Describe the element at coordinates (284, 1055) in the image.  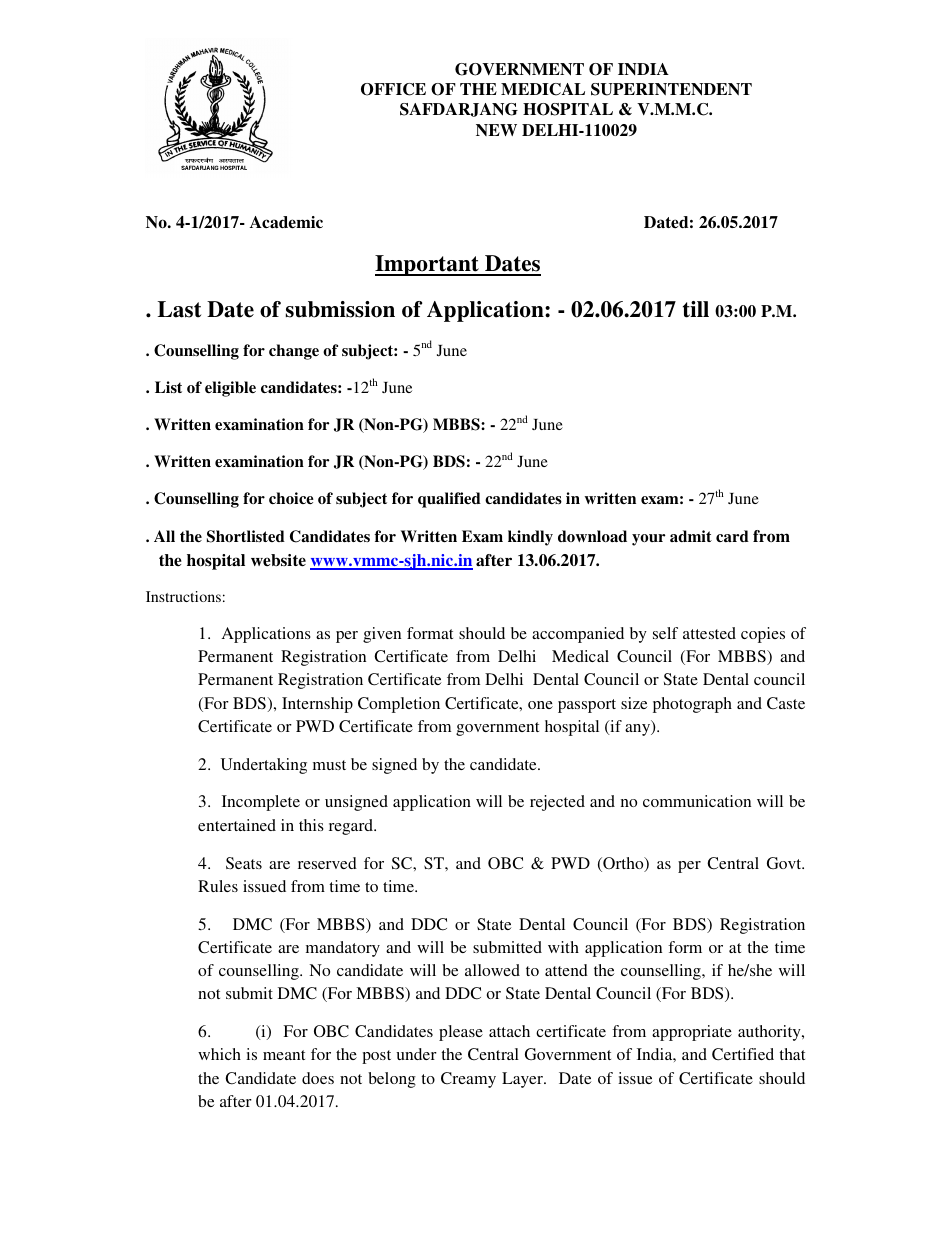
I see `meant` at that location.
